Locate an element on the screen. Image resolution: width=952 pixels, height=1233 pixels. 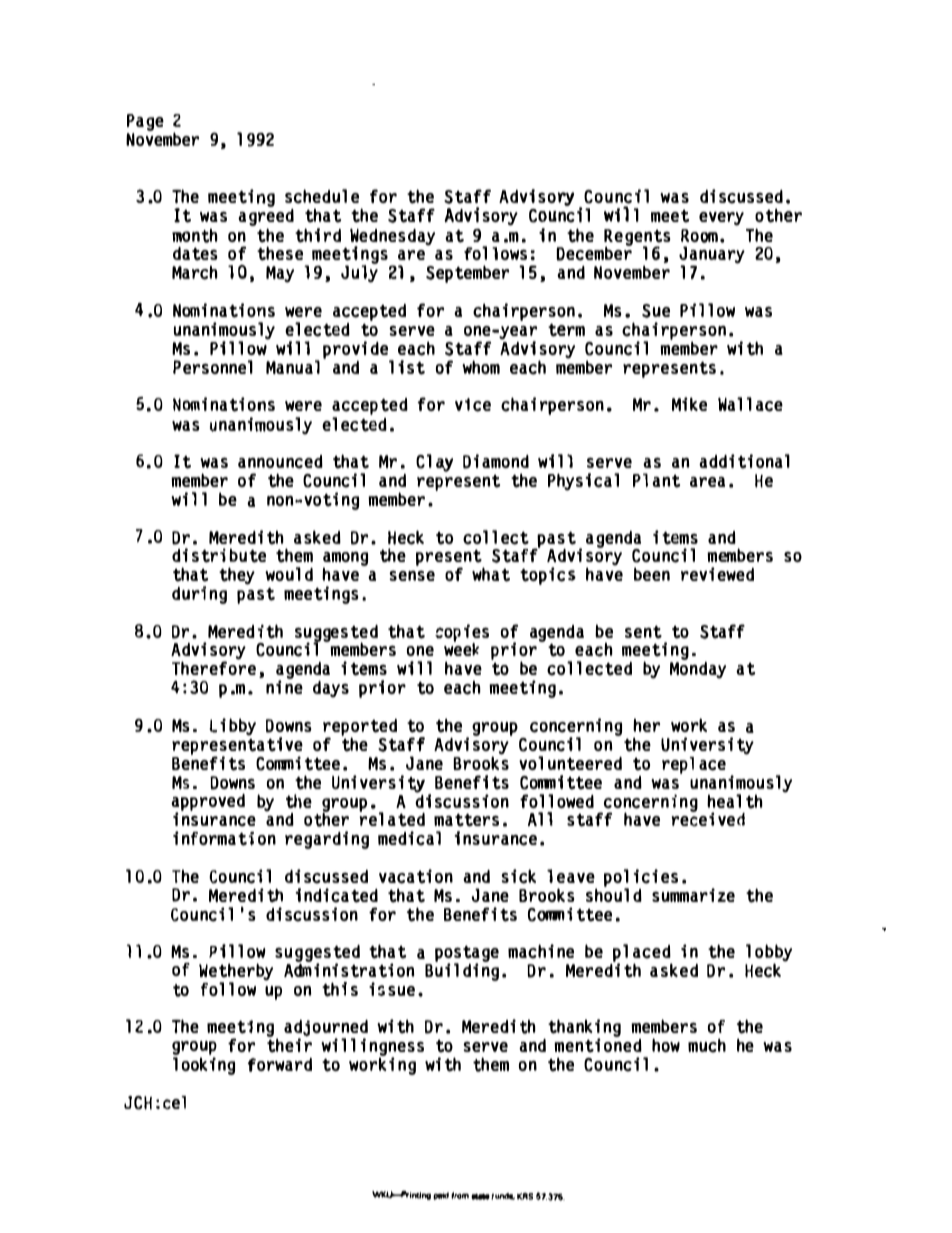
Therefore is located at coordinates (214, 668).
